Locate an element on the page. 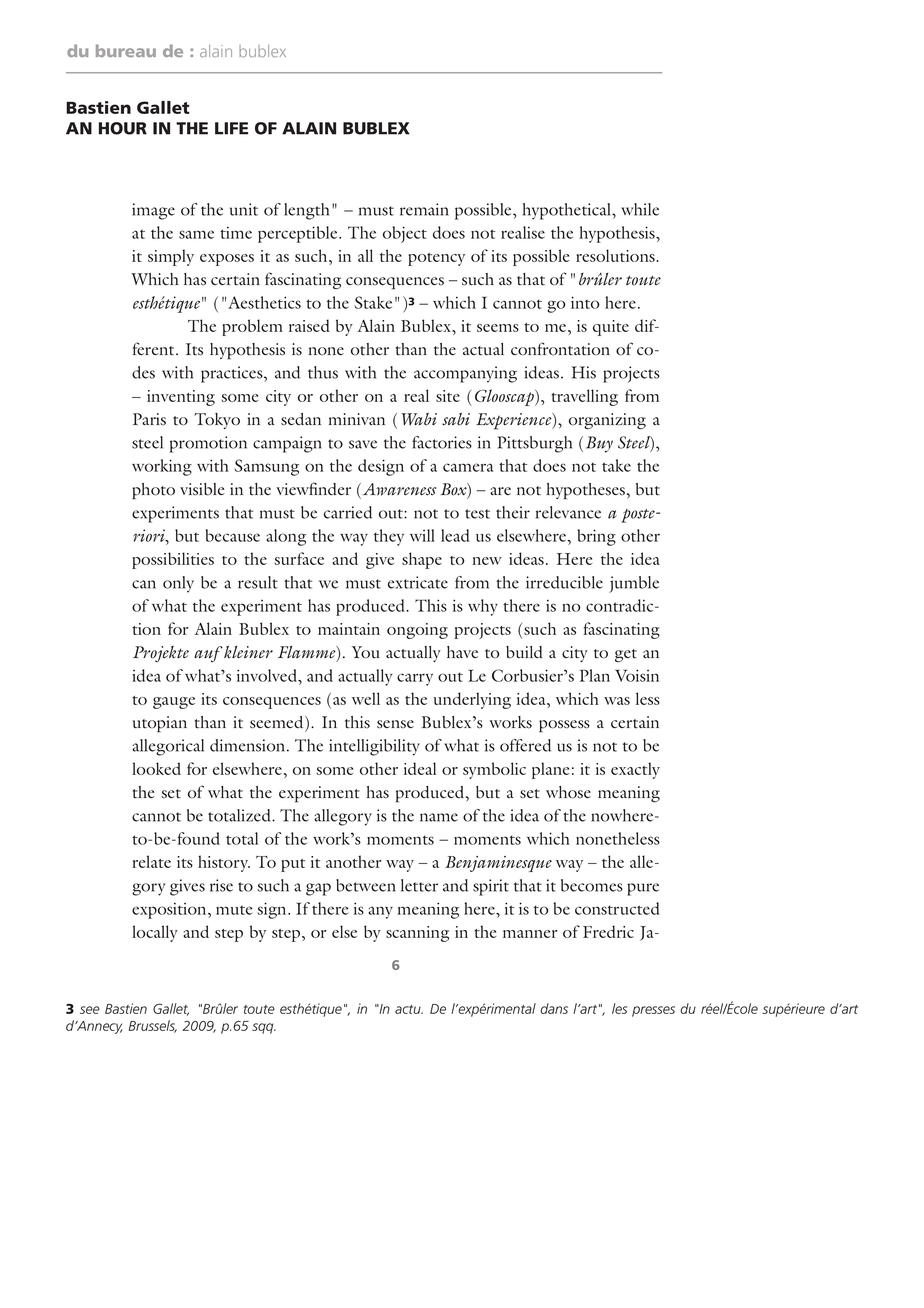  scanning is located at coordinates (417, 934).
